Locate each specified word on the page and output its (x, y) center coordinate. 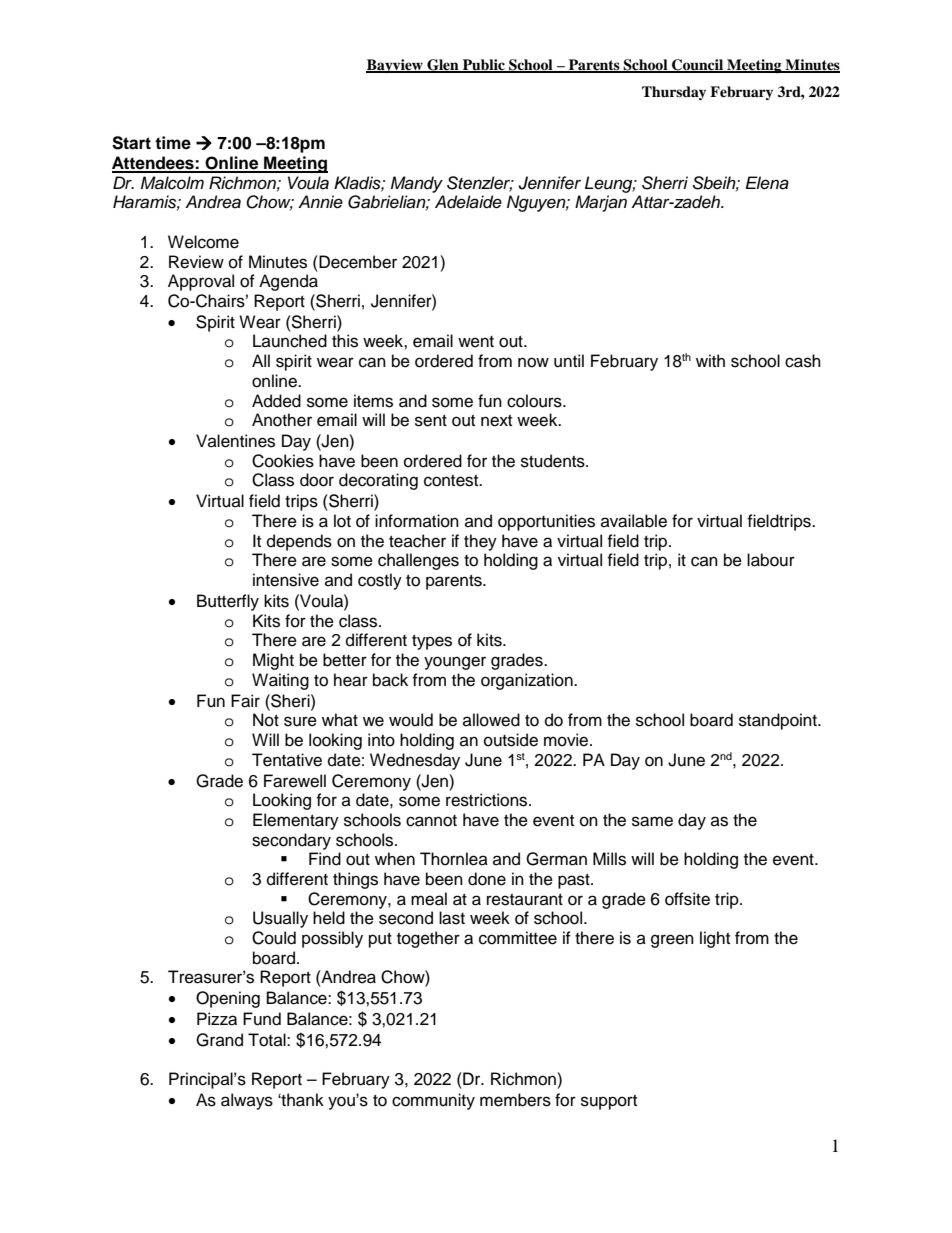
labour (771, 560)
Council (697, 65)
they (480, 542)
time (173, 143)
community (433, 1101)
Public (484, 65)
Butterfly (228, 602)
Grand (219, 1040)
